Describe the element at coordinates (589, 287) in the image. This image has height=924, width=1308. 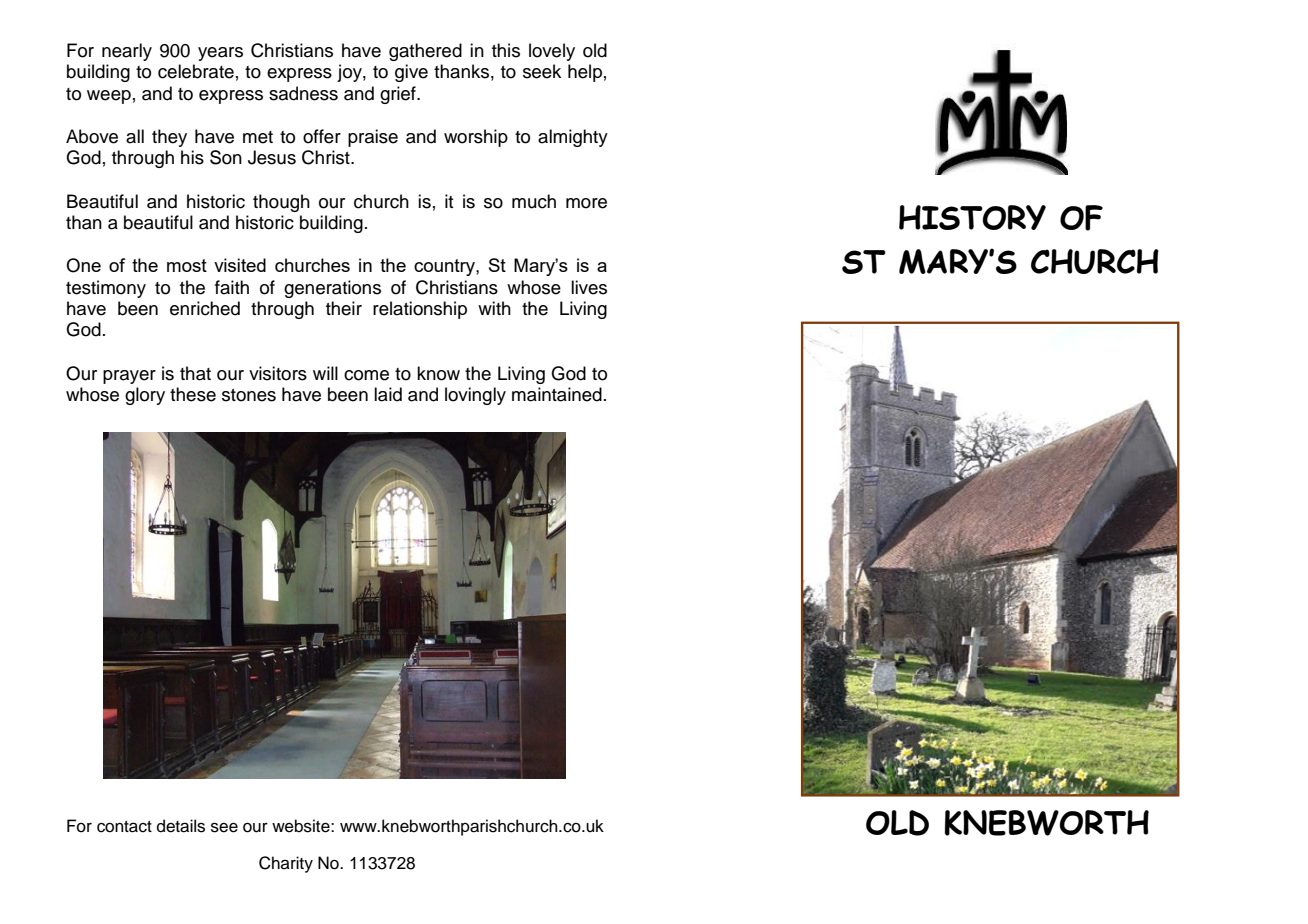
I see `lives` at that location.
